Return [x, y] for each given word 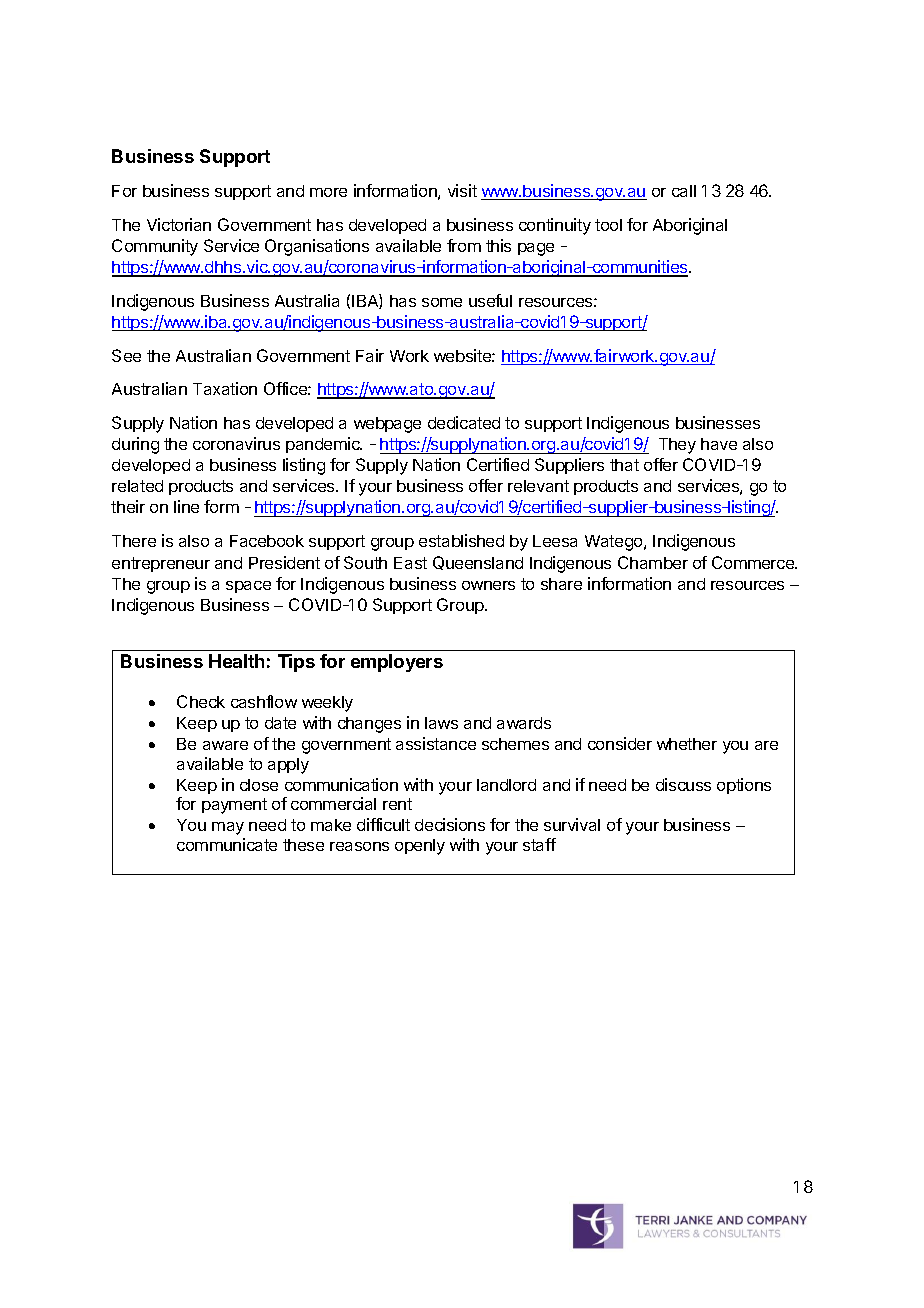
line [186, 506]
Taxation [225, 388]
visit [462, 190]
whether [687, 744]
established [461, 540]
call [684, 191]
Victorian [179, 224]
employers [397, 663]
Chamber [653, 562]
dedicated [464, 422]
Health [236, 661]
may [228, 828]
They [677, 446]
